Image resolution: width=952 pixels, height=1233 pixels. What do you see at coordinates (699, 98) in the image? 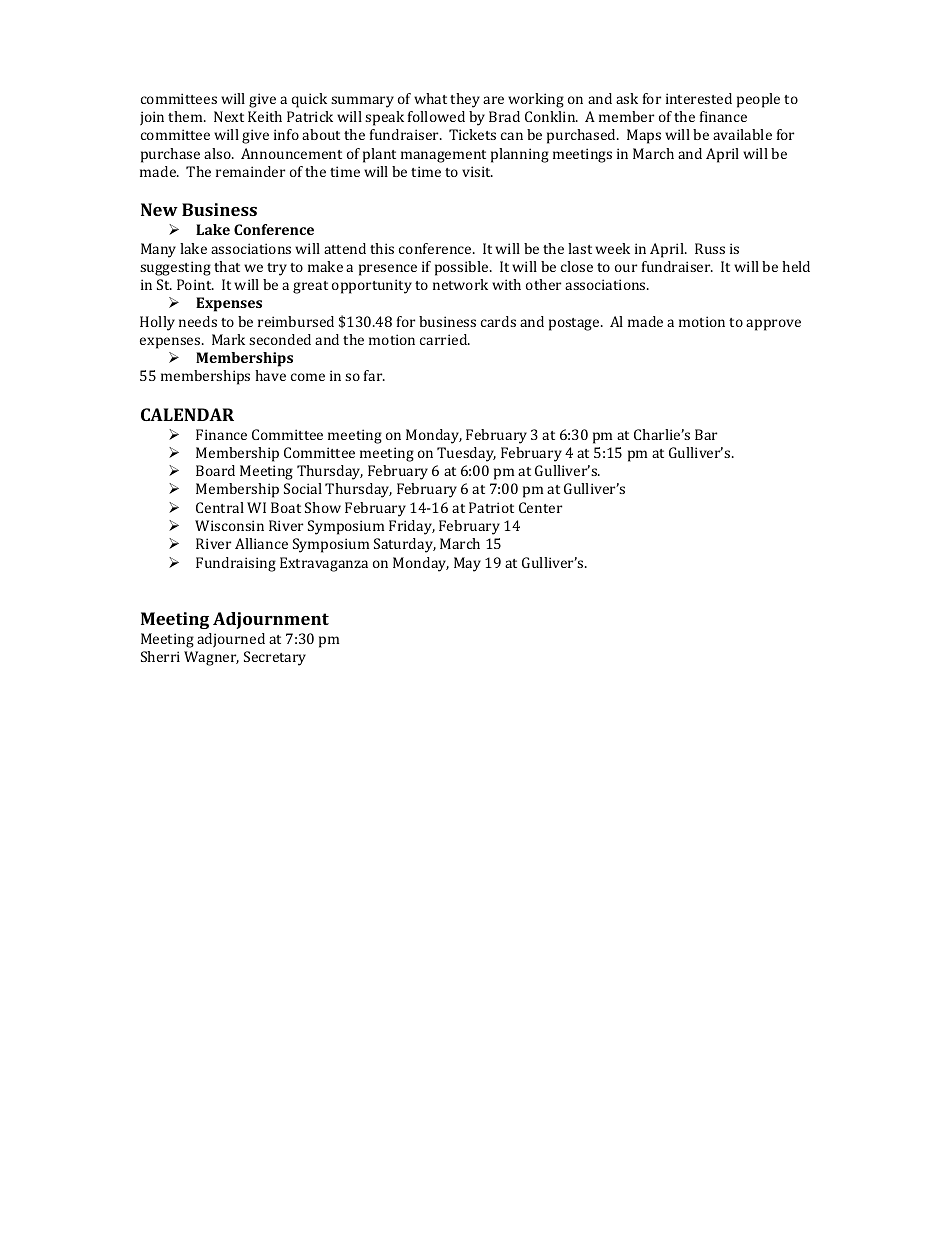
I see `interested` at bounding box center [699, 98].
